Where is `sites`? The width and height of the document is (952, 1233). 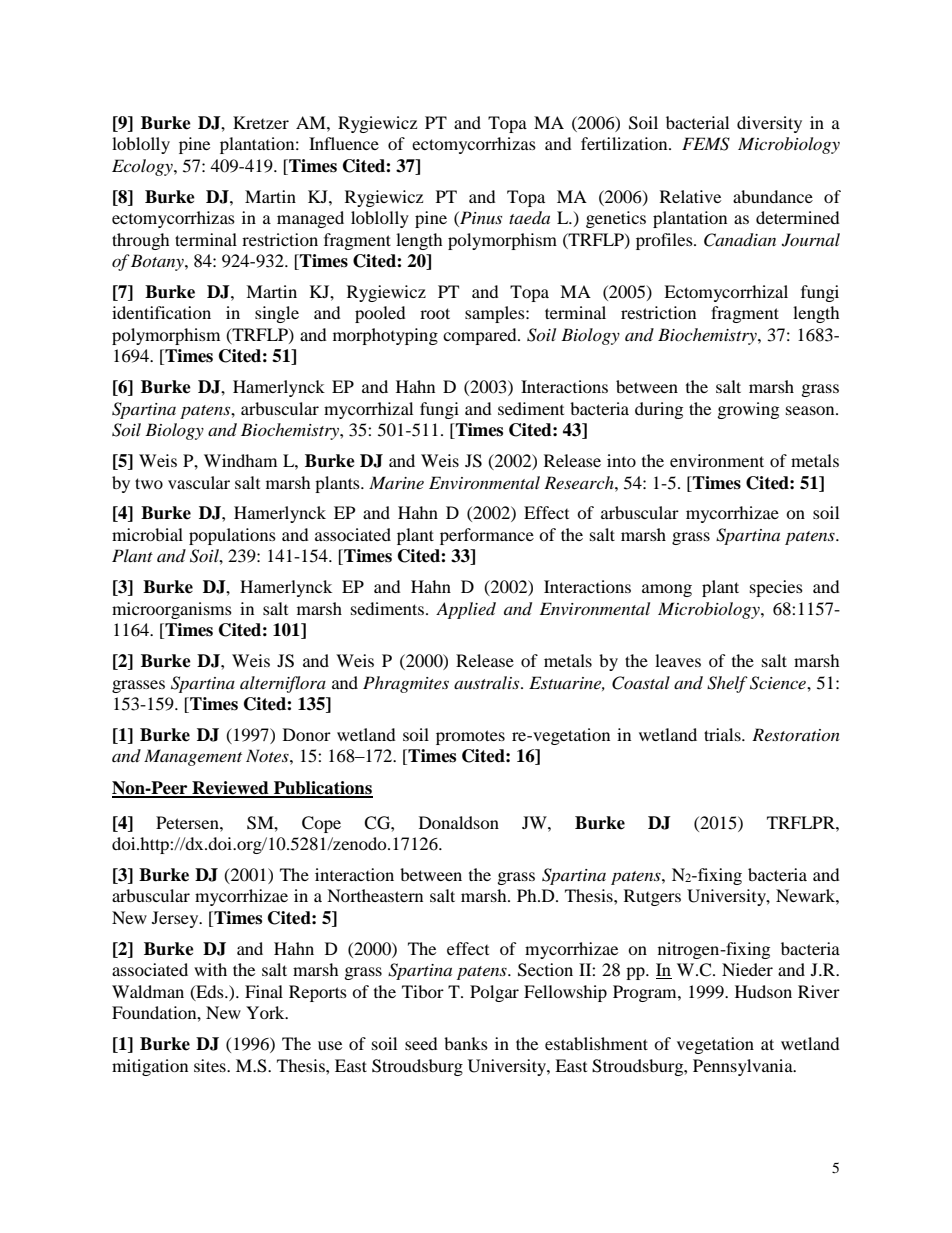 sites is located at coordinates (211, 1065).
